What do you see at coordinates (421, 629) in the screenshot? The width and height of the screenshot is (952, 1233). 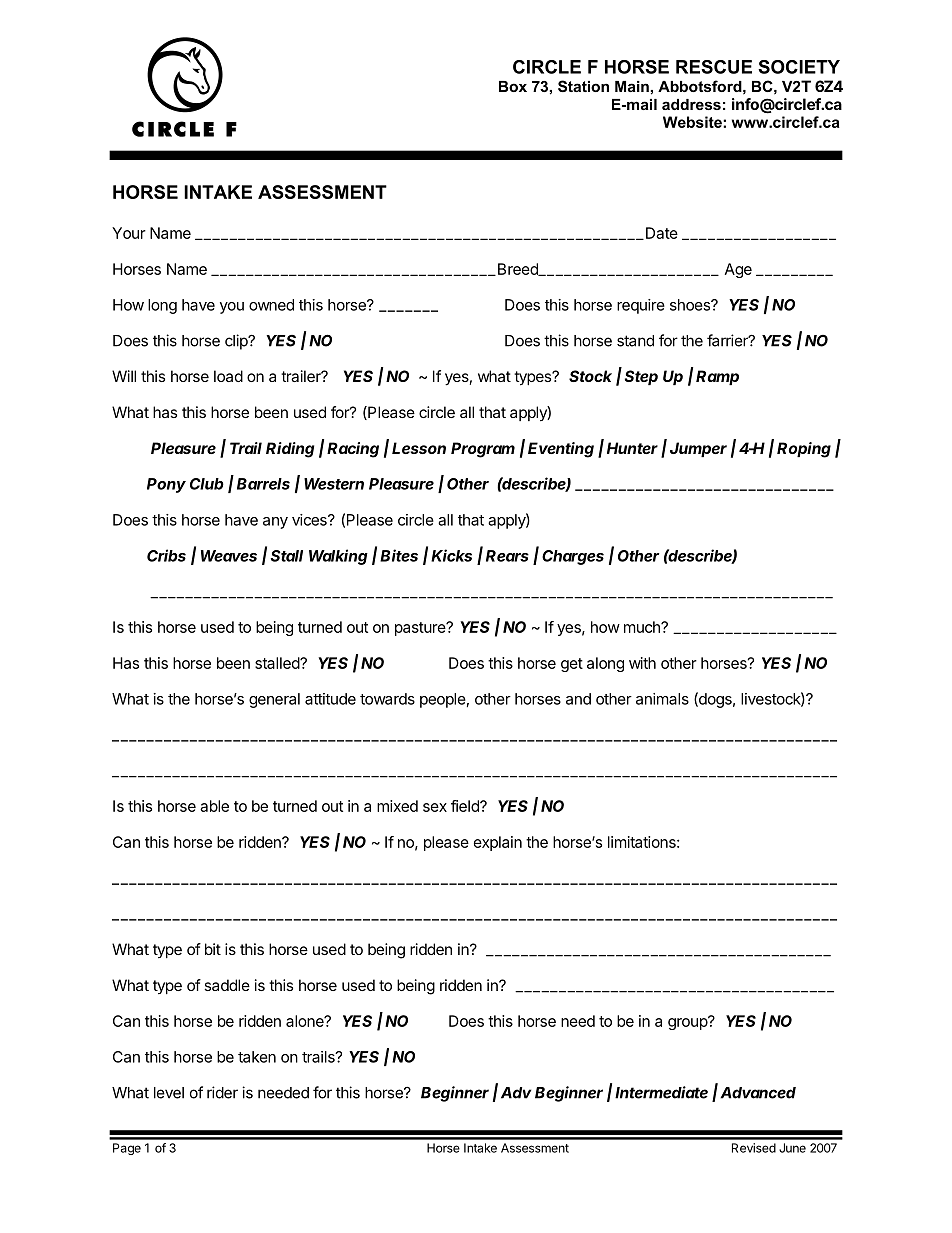 I see `pasture` at bounding box center [421, 629].
